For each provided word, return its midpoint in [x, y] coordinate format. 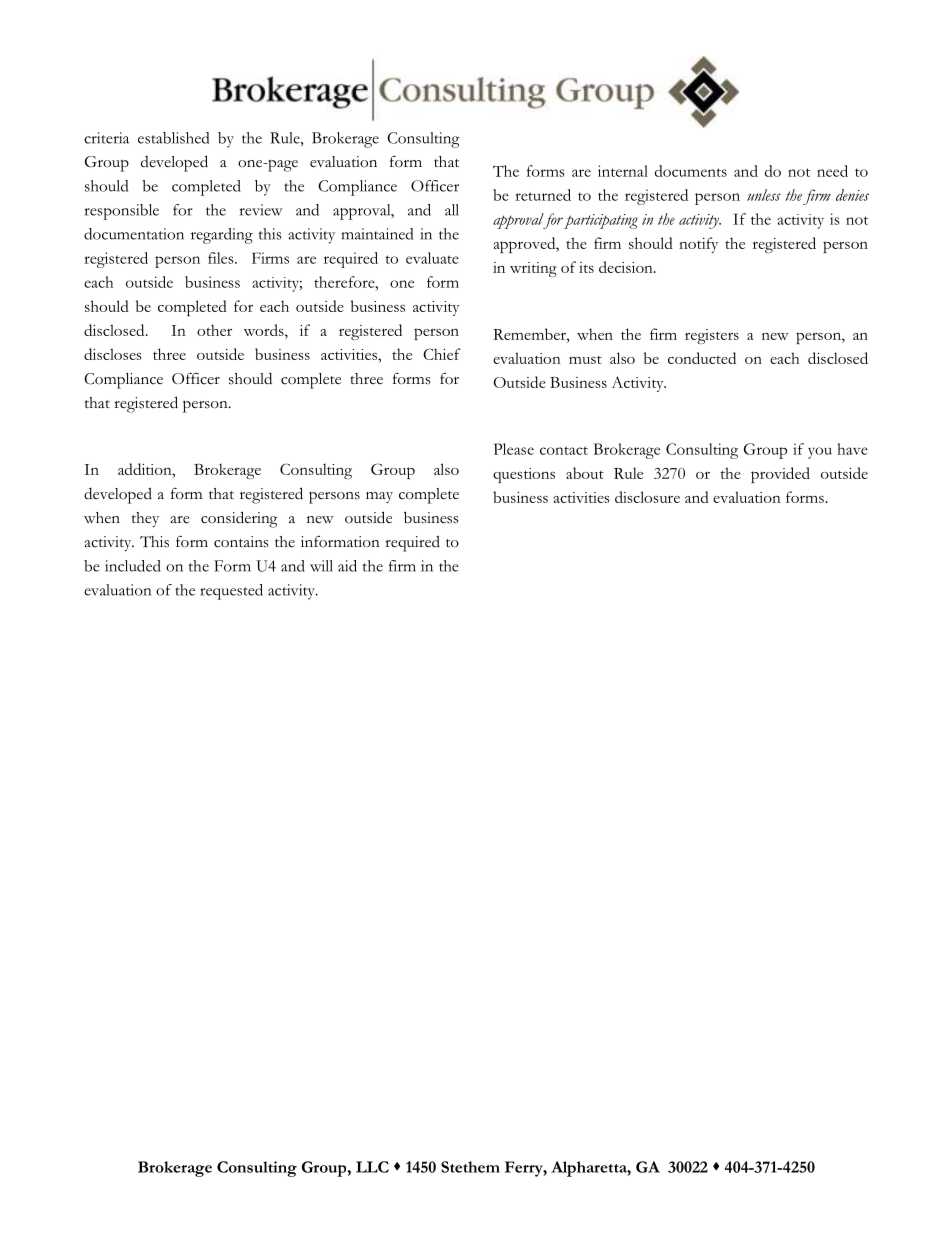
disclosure [647, 497]
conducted [702, 358]
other [214, 330]
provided [780, 475]
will [321, 566]
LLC [372, 1167]
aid [347, 566]
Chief [442, 354]
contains [241, 542]
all [452, 210]
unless [764, 195]
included [133, 566]
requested [231, 592]
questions [524, 475]
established [173, 138]
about [585, 473]
